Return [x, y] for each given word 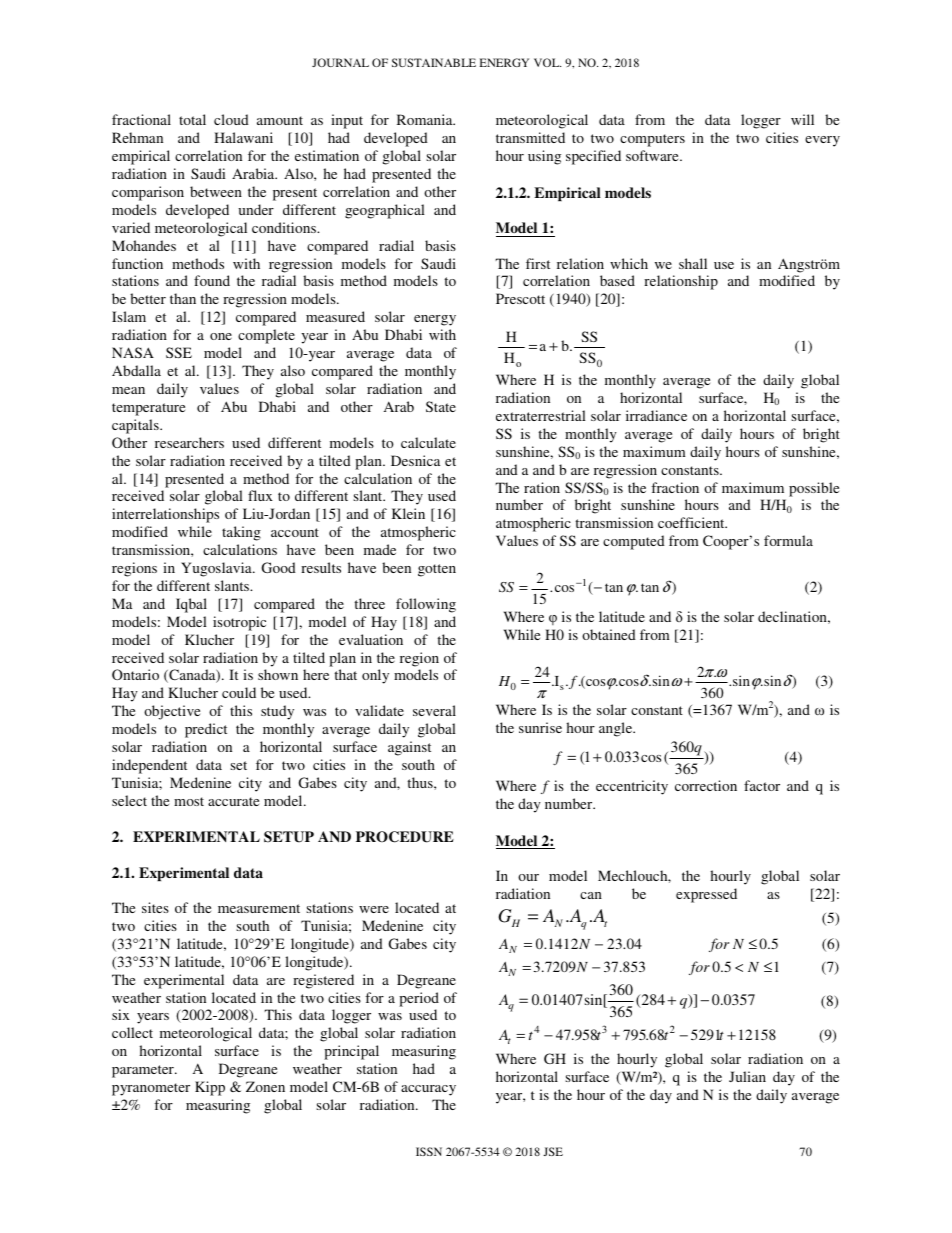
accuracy [428, 1090]
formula [788, 540]
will [802, 119]
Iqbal [191, 605]
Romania [426, 119]
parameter [144, 1071]
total [192, 119]
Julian [747, 1076]
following [426, 605]
